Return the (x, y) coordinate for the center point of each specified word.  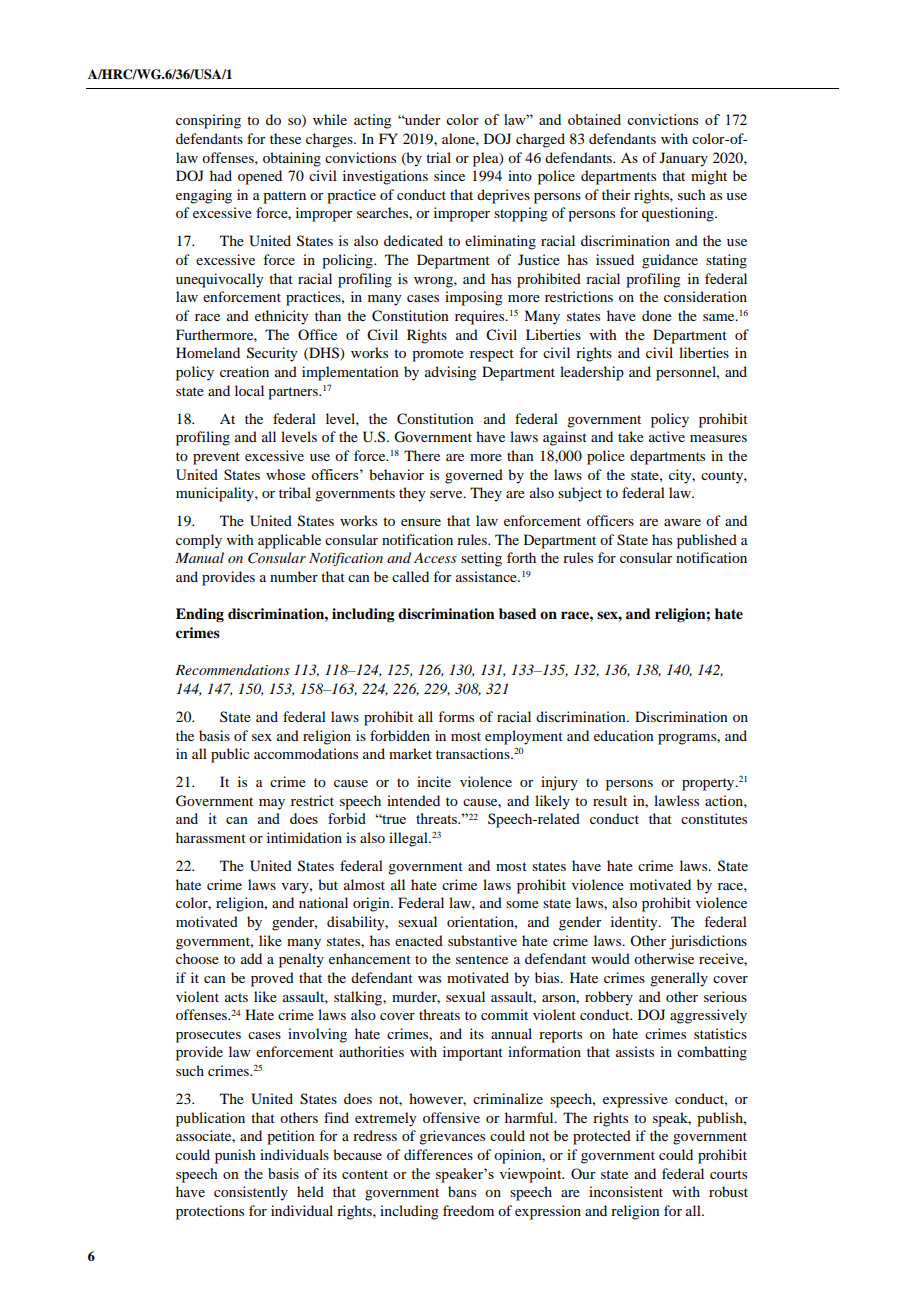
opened (260, 177)
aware (682, 522)
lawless (676, 800)
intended (413, 800)
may (272, 804)
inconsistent (626, 1191)
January (684, 159)
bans (462, 1191)
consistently (251, 1193)
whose (285, 474)
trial (438, 157)
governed (474, 476)
